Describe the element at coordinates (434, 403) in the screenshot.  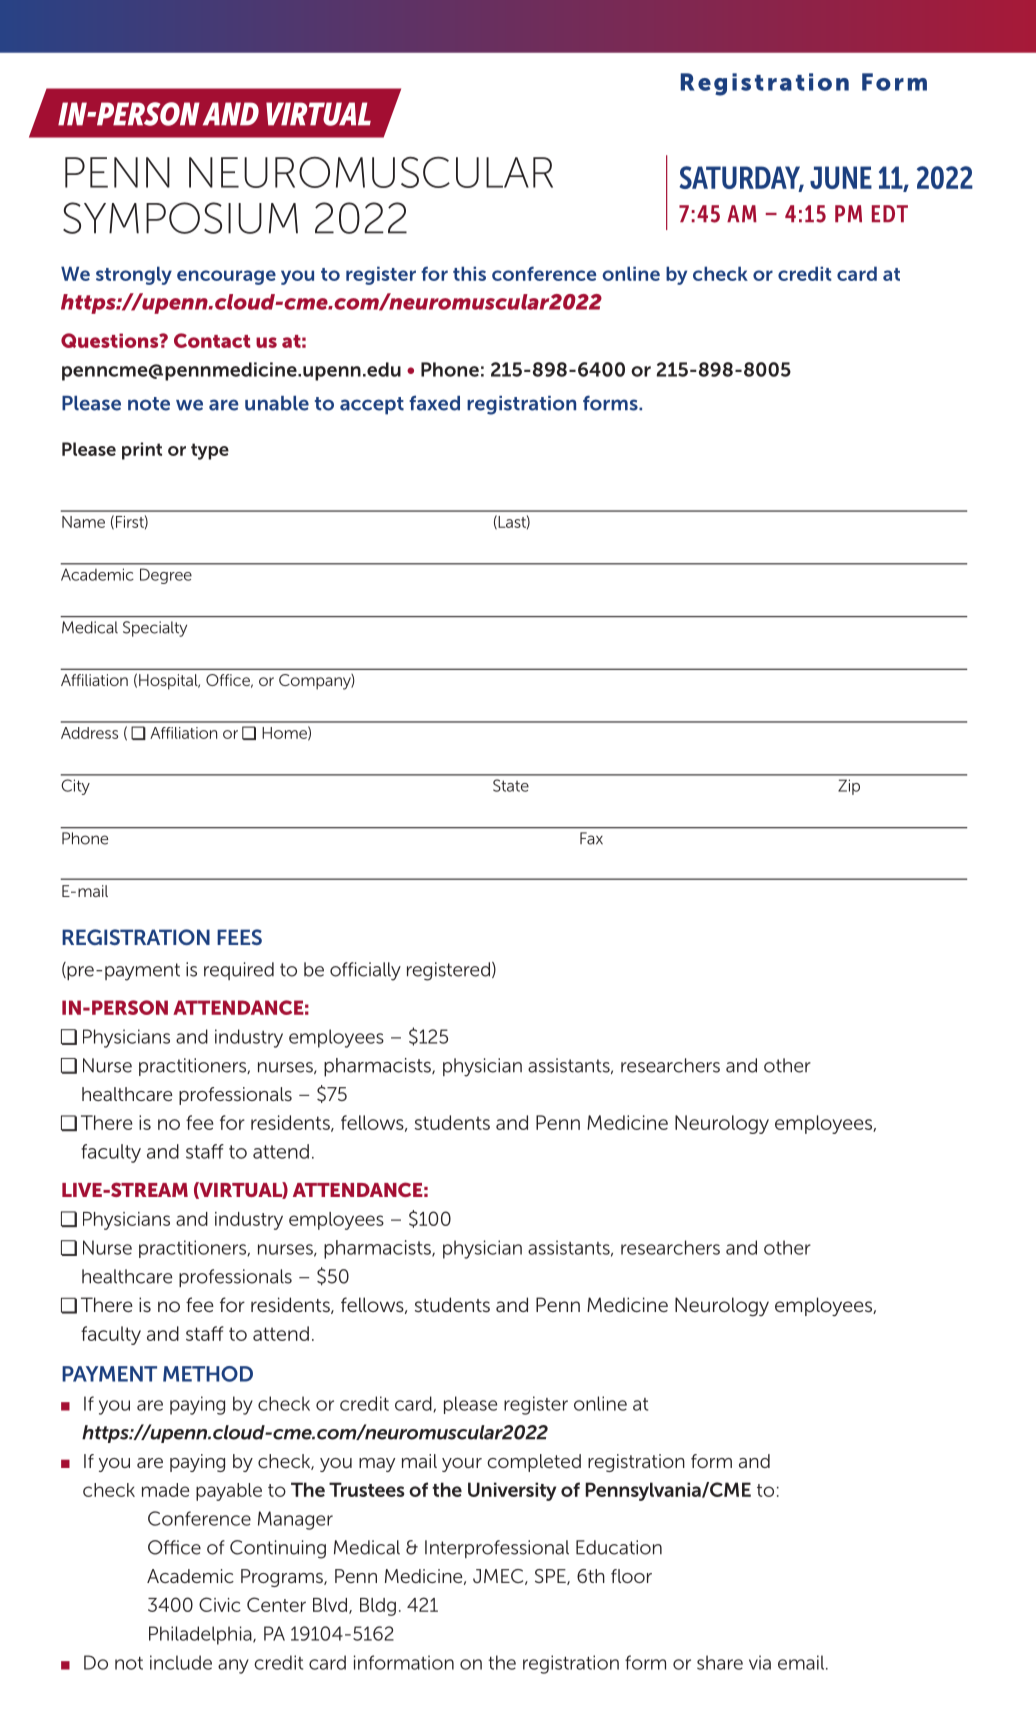
I see `faxed` at that location.
